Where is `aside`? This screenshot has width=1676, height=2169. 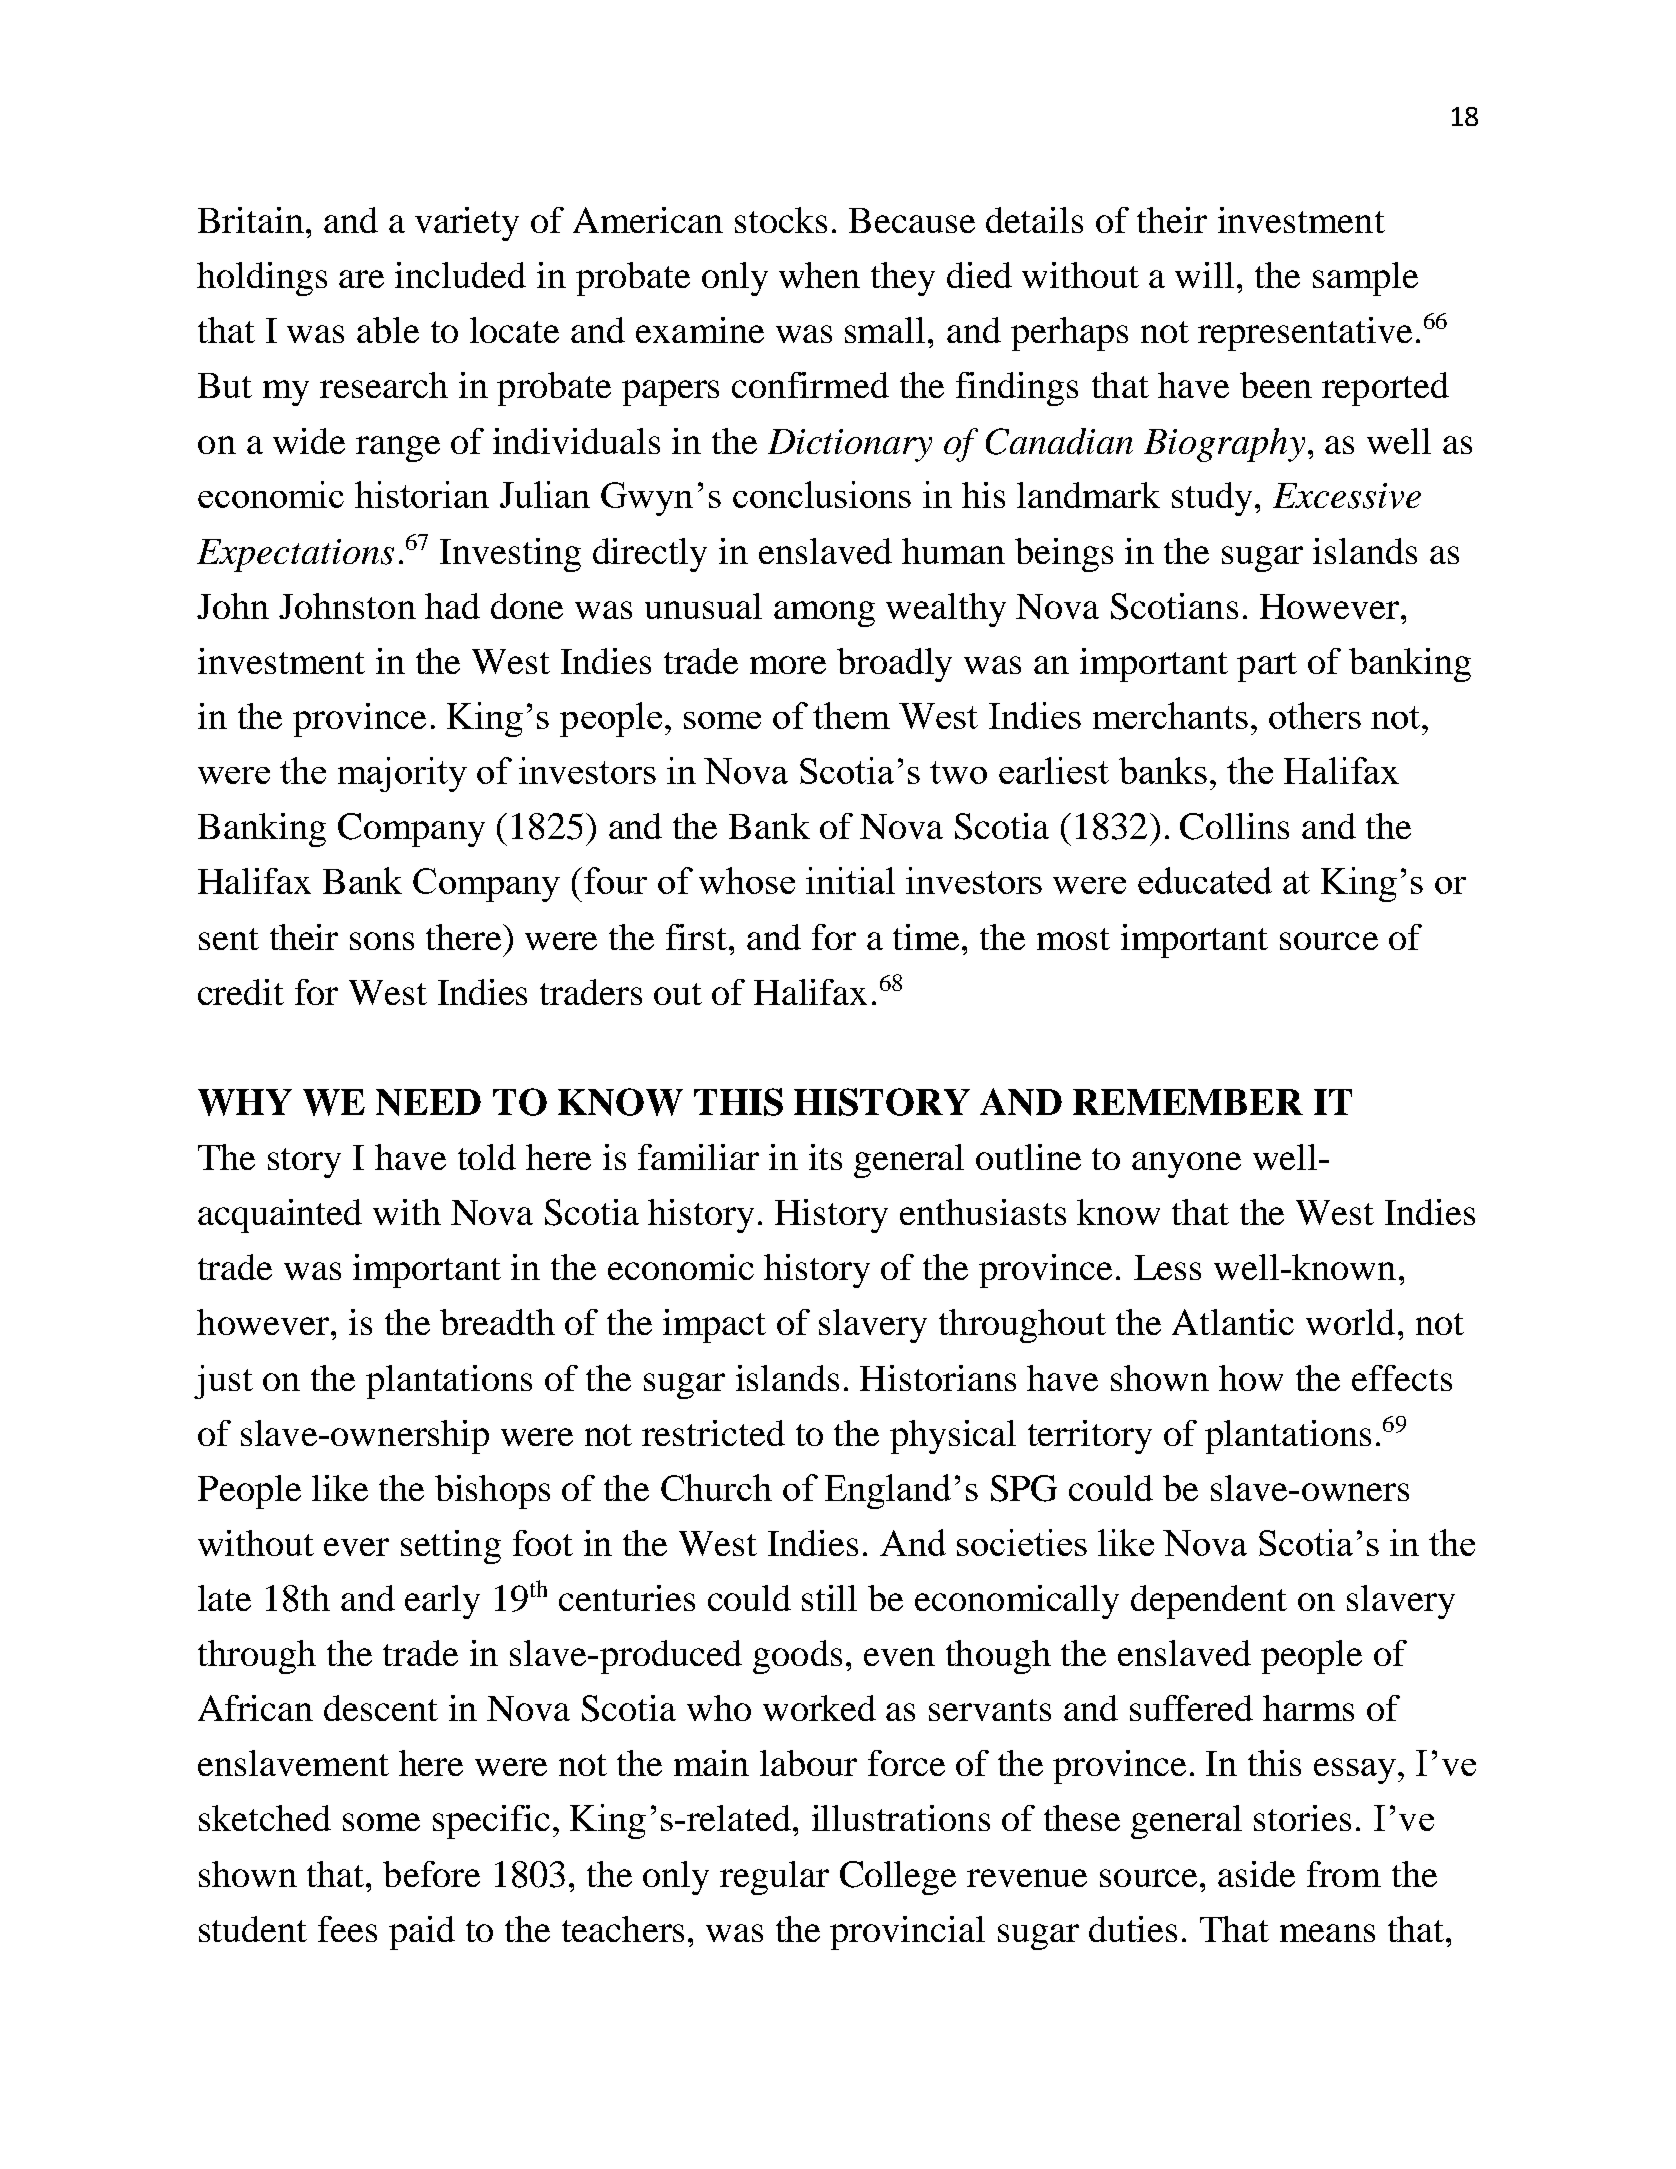
aside is located at coordinates (1256, 1874).
